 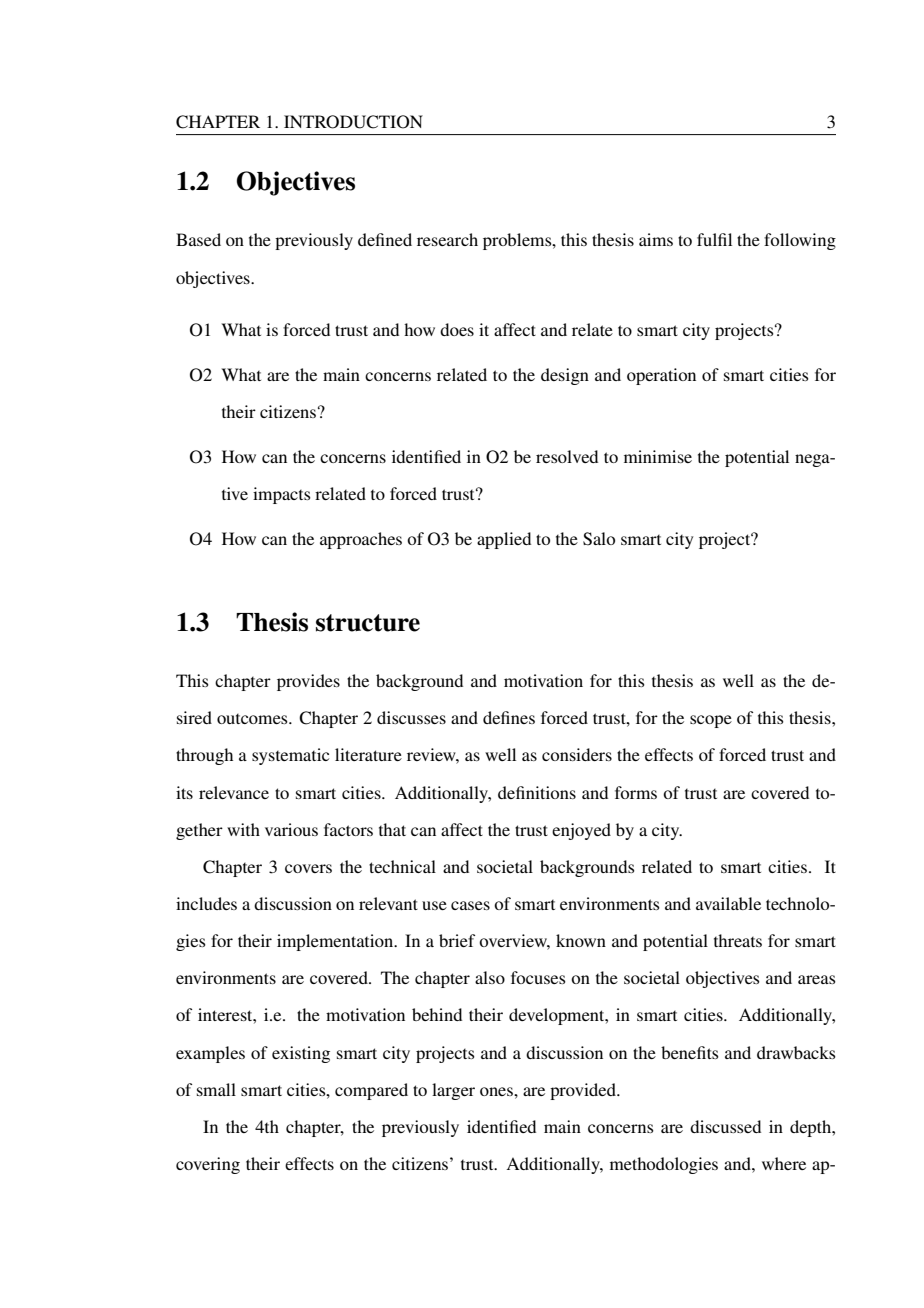 What do you see at coordinates (308, 868) in the screenshot?
I see `covers` at bounding box center [308, 868].
